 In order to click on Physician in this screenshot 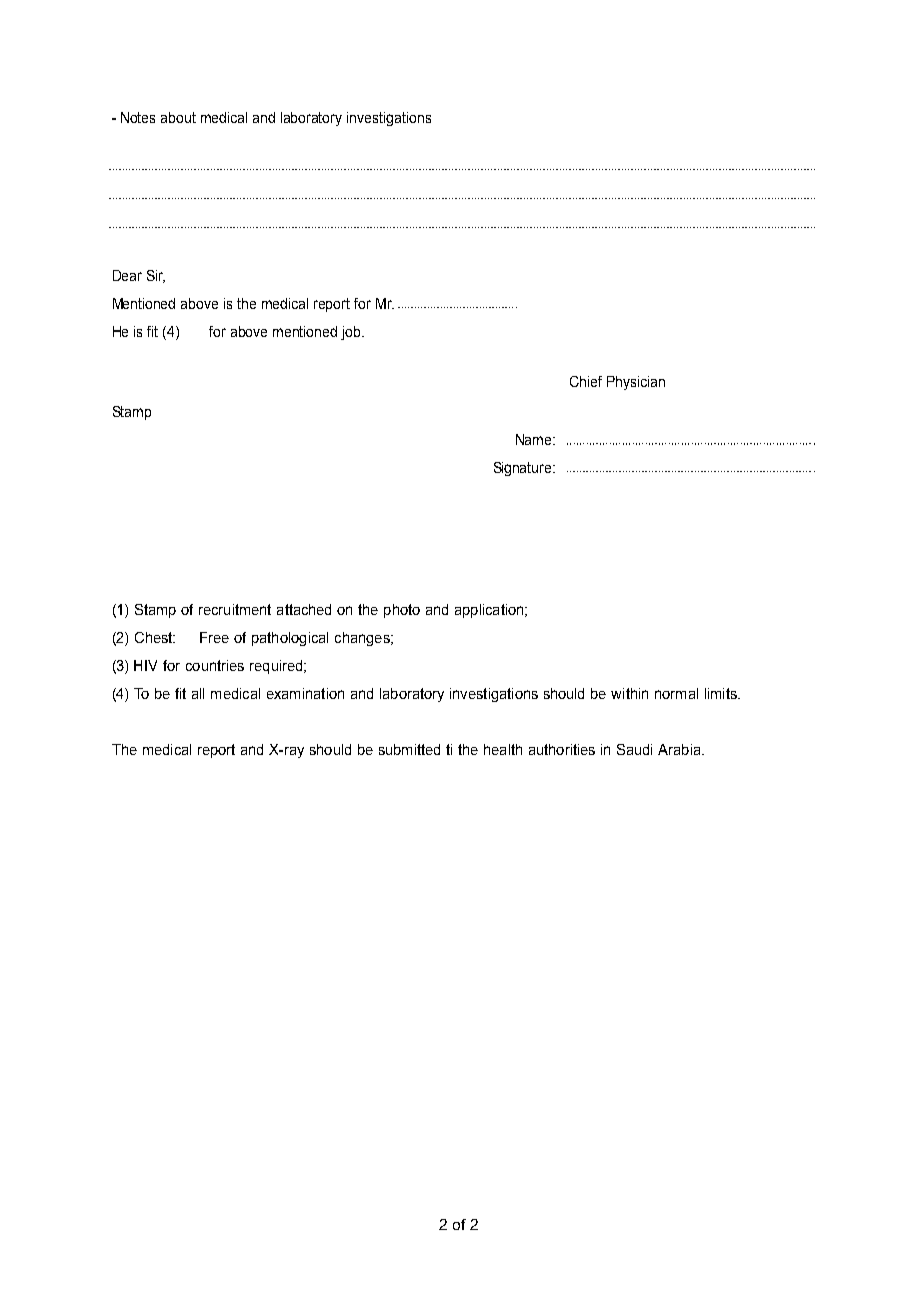, I will do `click(636, 383)`.
